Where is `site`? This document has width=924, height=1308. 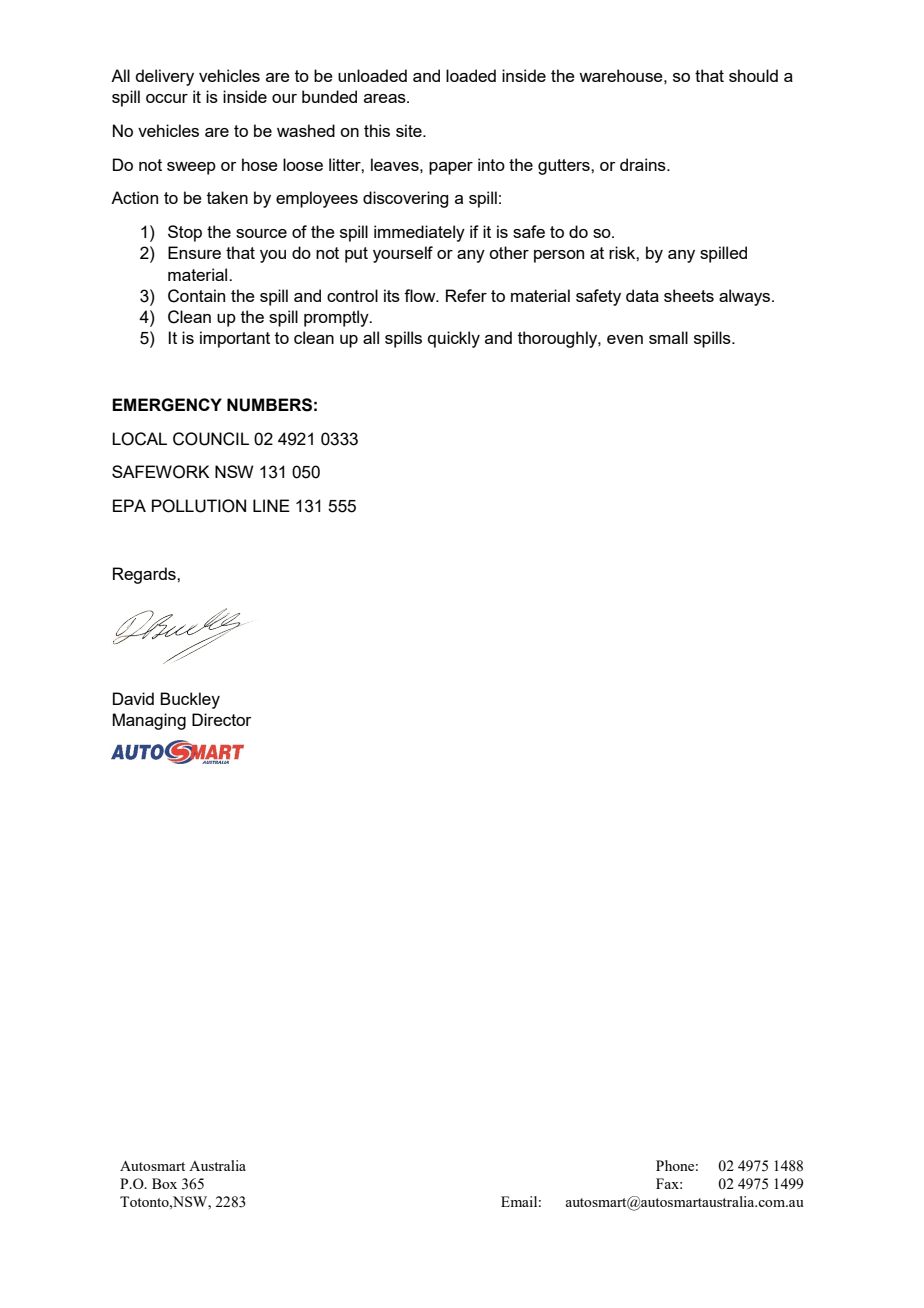 site is located at coordinates (410, 130).
